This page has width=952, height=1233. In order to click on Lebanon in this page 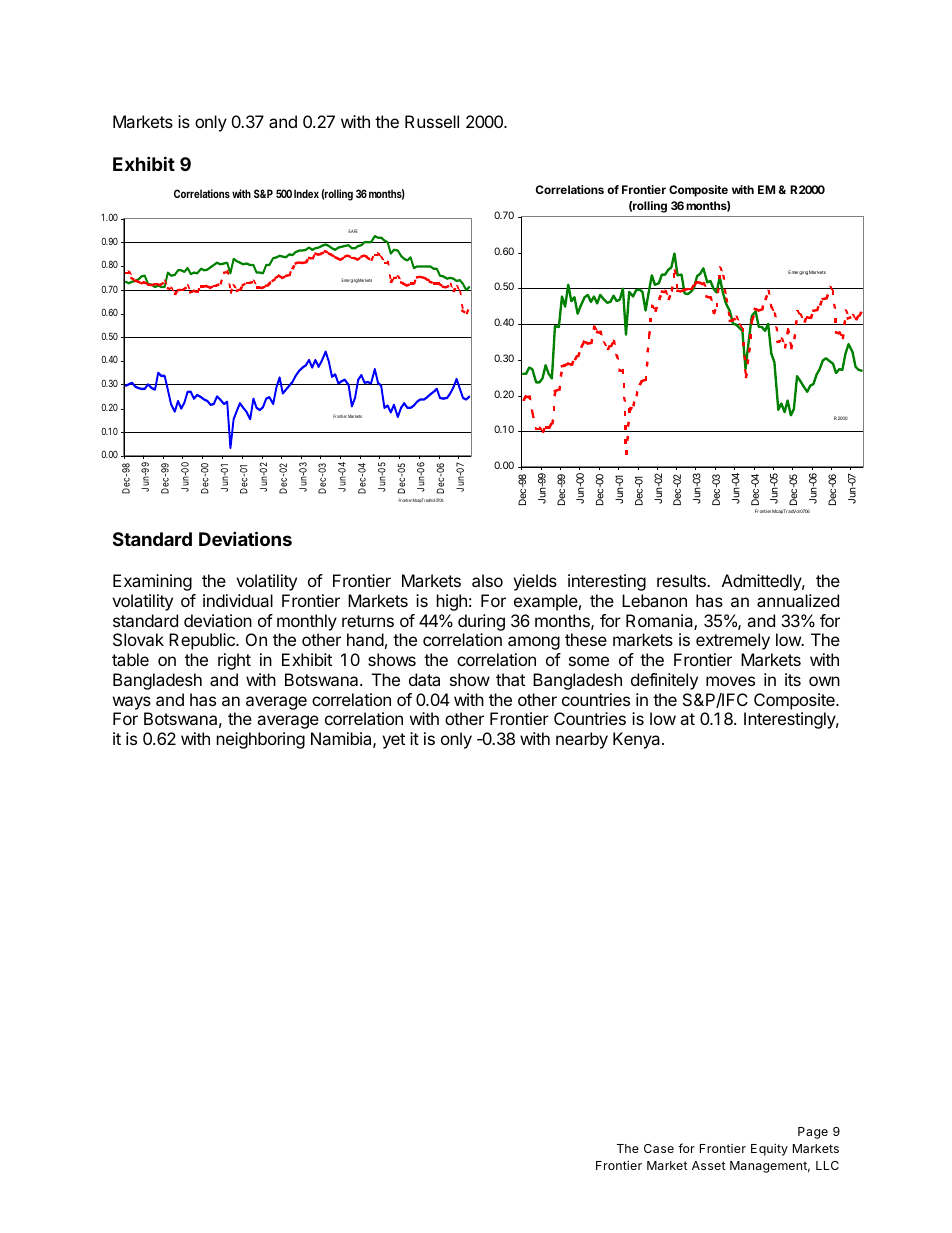, I will do `click(654, 600)`.
